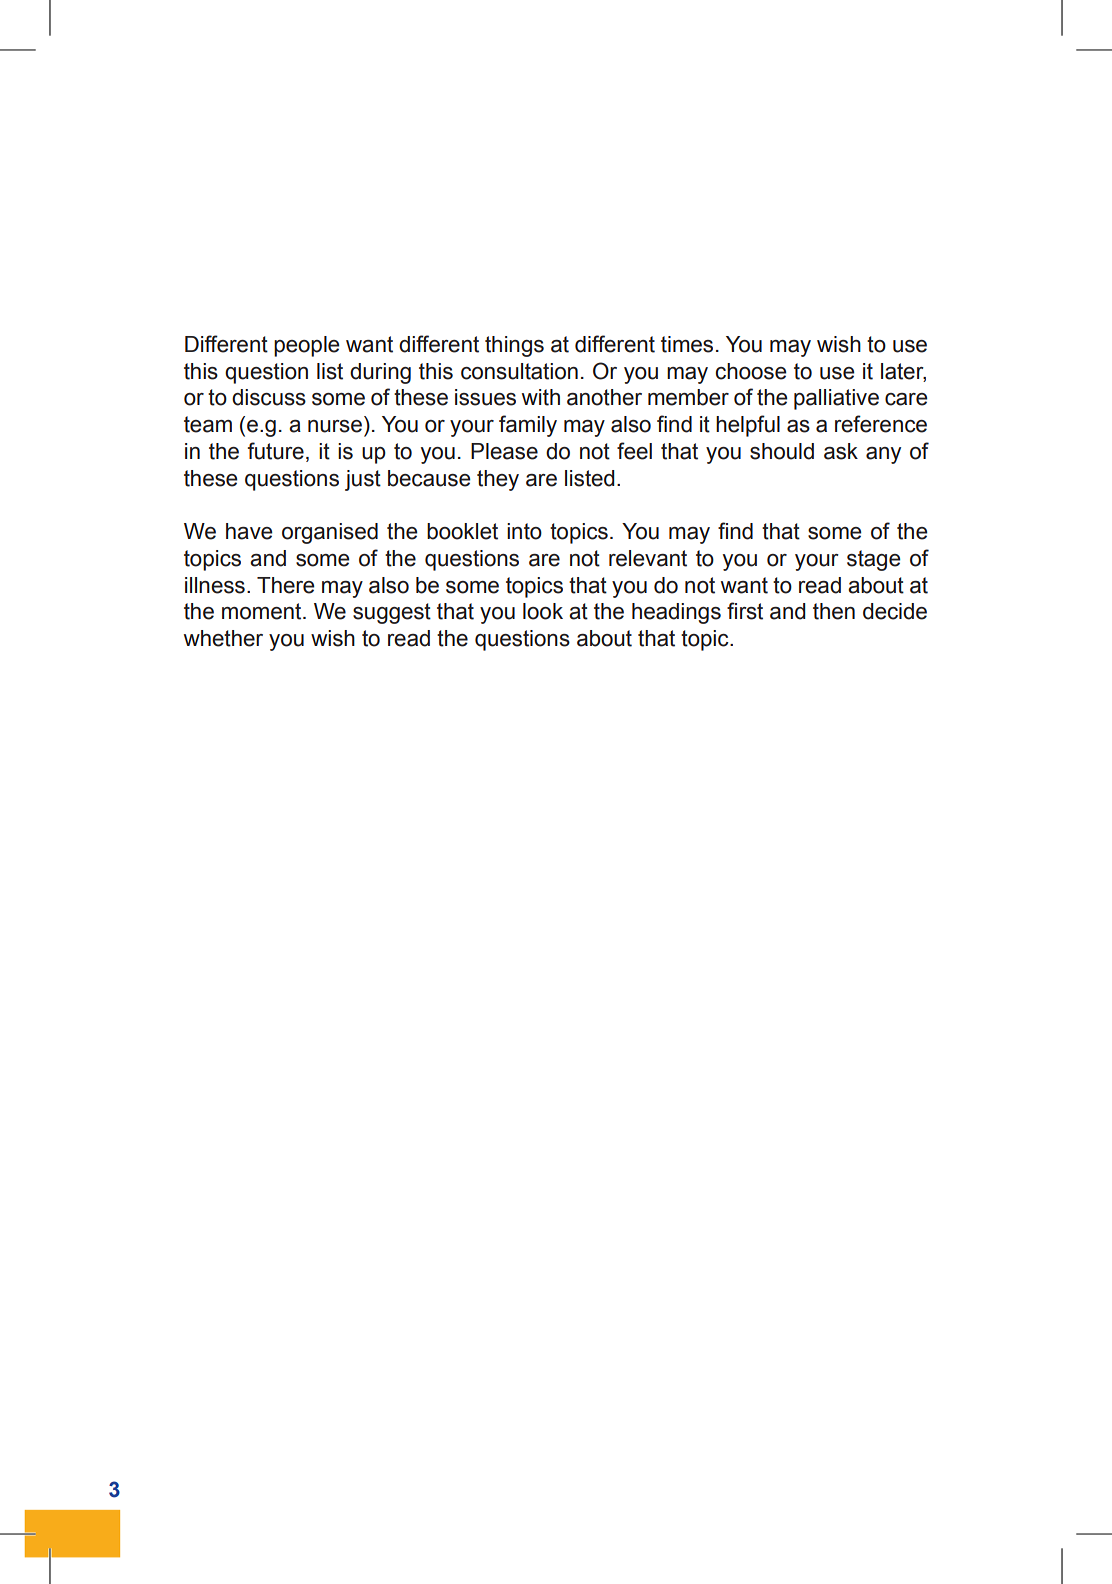 The width and height of the screenshot is (1112, 1584). I want to click on choose, so click(751, 371).
